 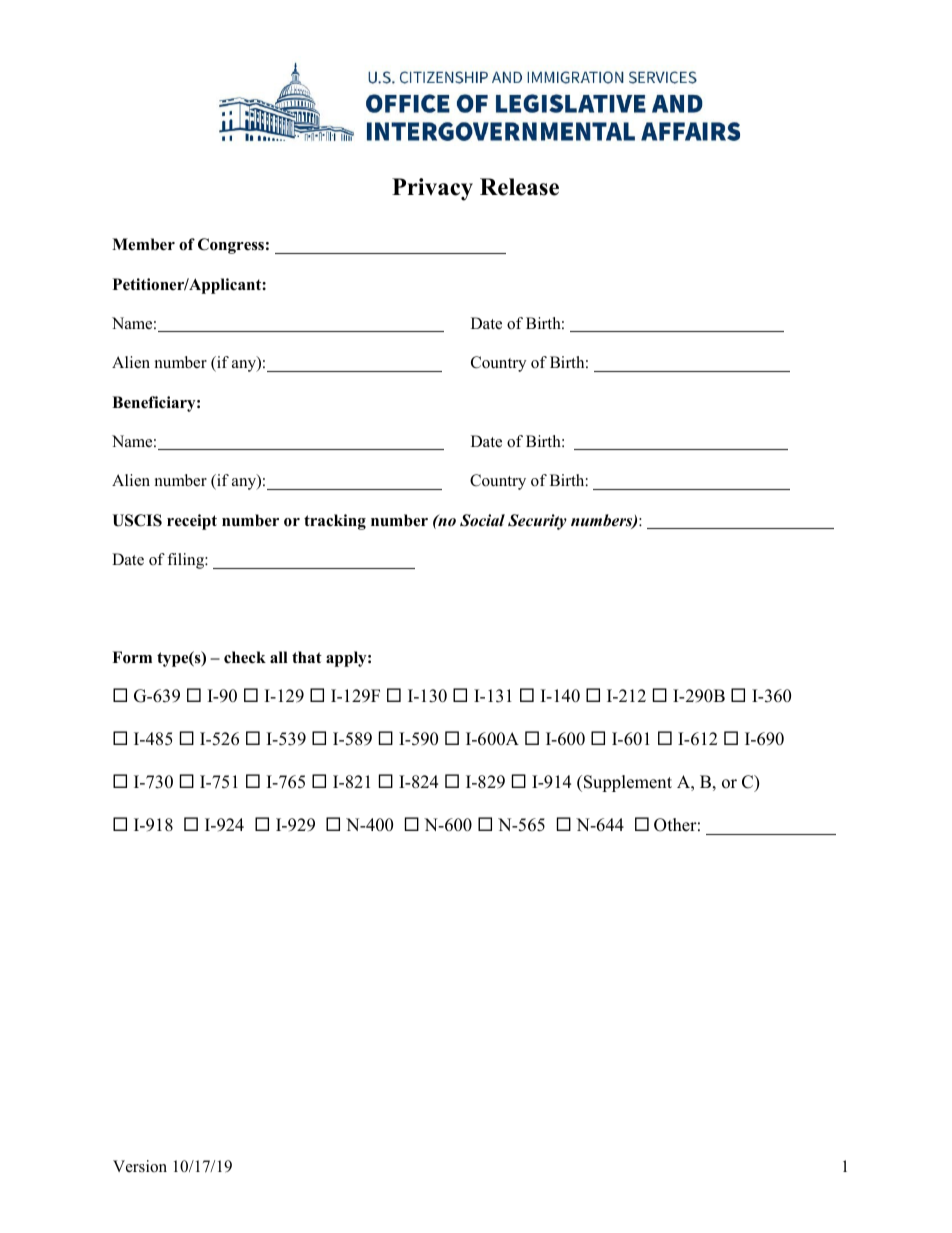 What do you see at coordinates (432, 189) in the screenshot?
I see `Privacy` at bounding box center [432, 189].
